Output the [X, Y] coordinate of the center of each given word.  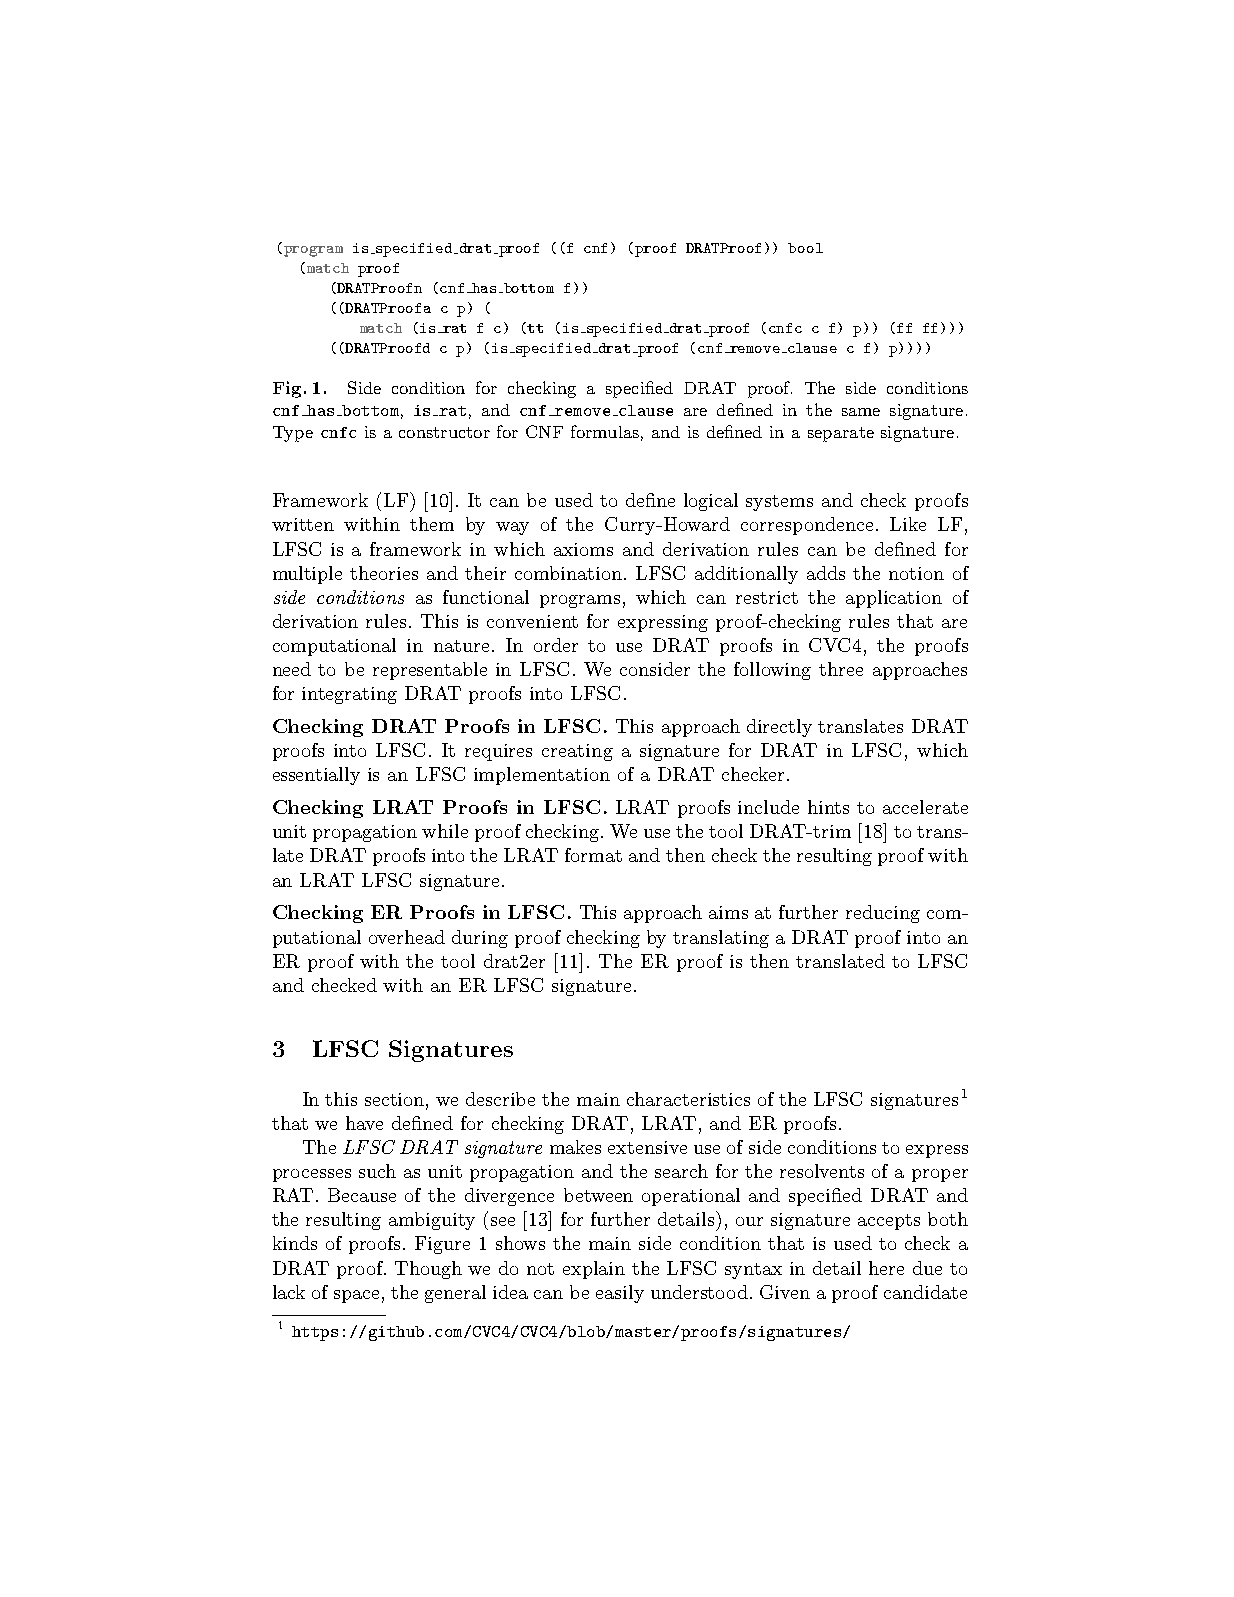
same [861, 412]
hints [828, 807]
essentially [316, 776]
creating [577, 752]
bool [805, 248]
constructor [444, 432]
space [356, 1296]
